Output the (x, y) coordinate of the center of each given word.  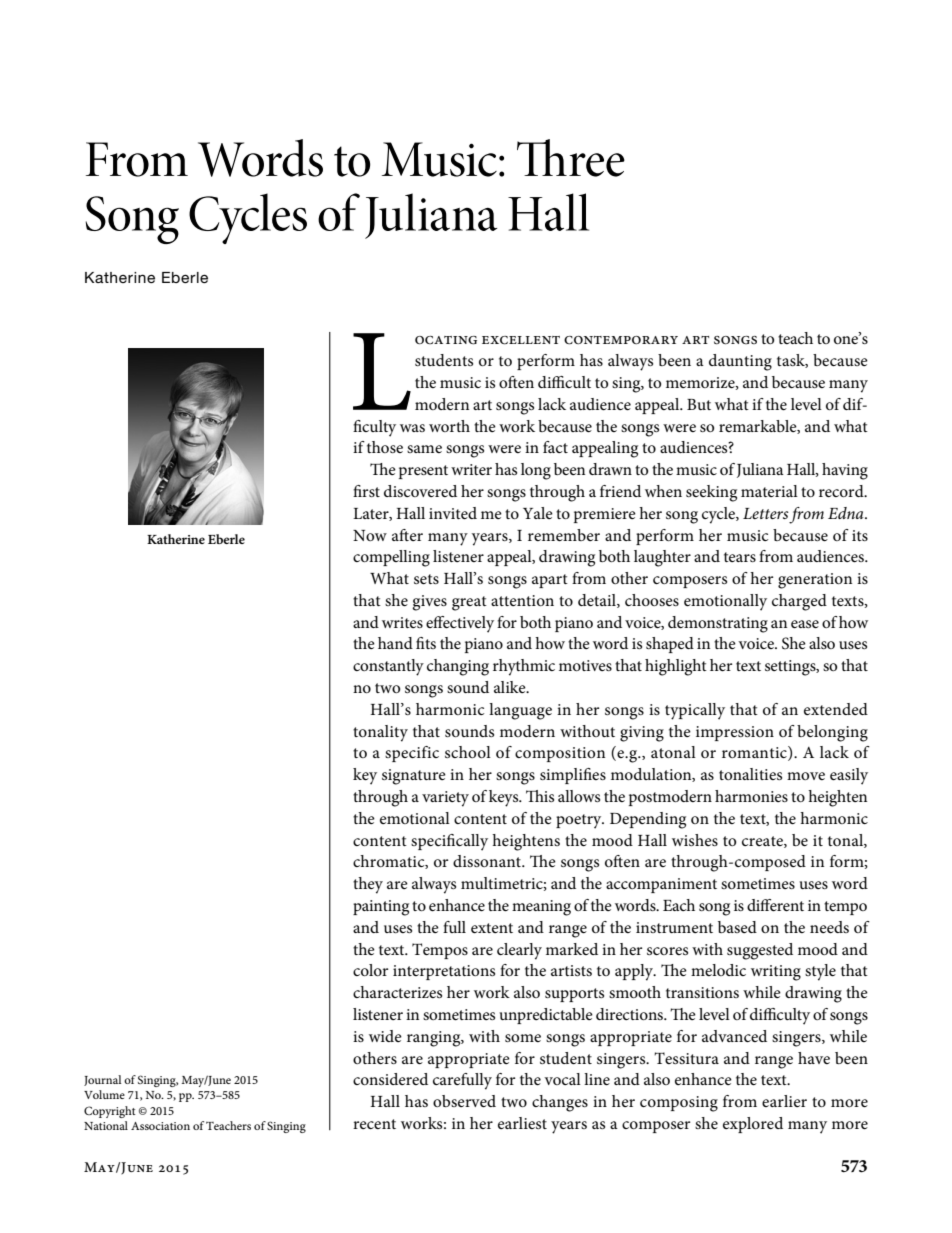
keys (505, 798)
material (769, 491)
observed (464, 1101)
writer (471, 469)
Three (571, 158)
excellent (521, 340)
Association (160, 1126)
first (366, 491)
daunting (740, 362)
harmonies (751, 796)
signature (414, 777)
